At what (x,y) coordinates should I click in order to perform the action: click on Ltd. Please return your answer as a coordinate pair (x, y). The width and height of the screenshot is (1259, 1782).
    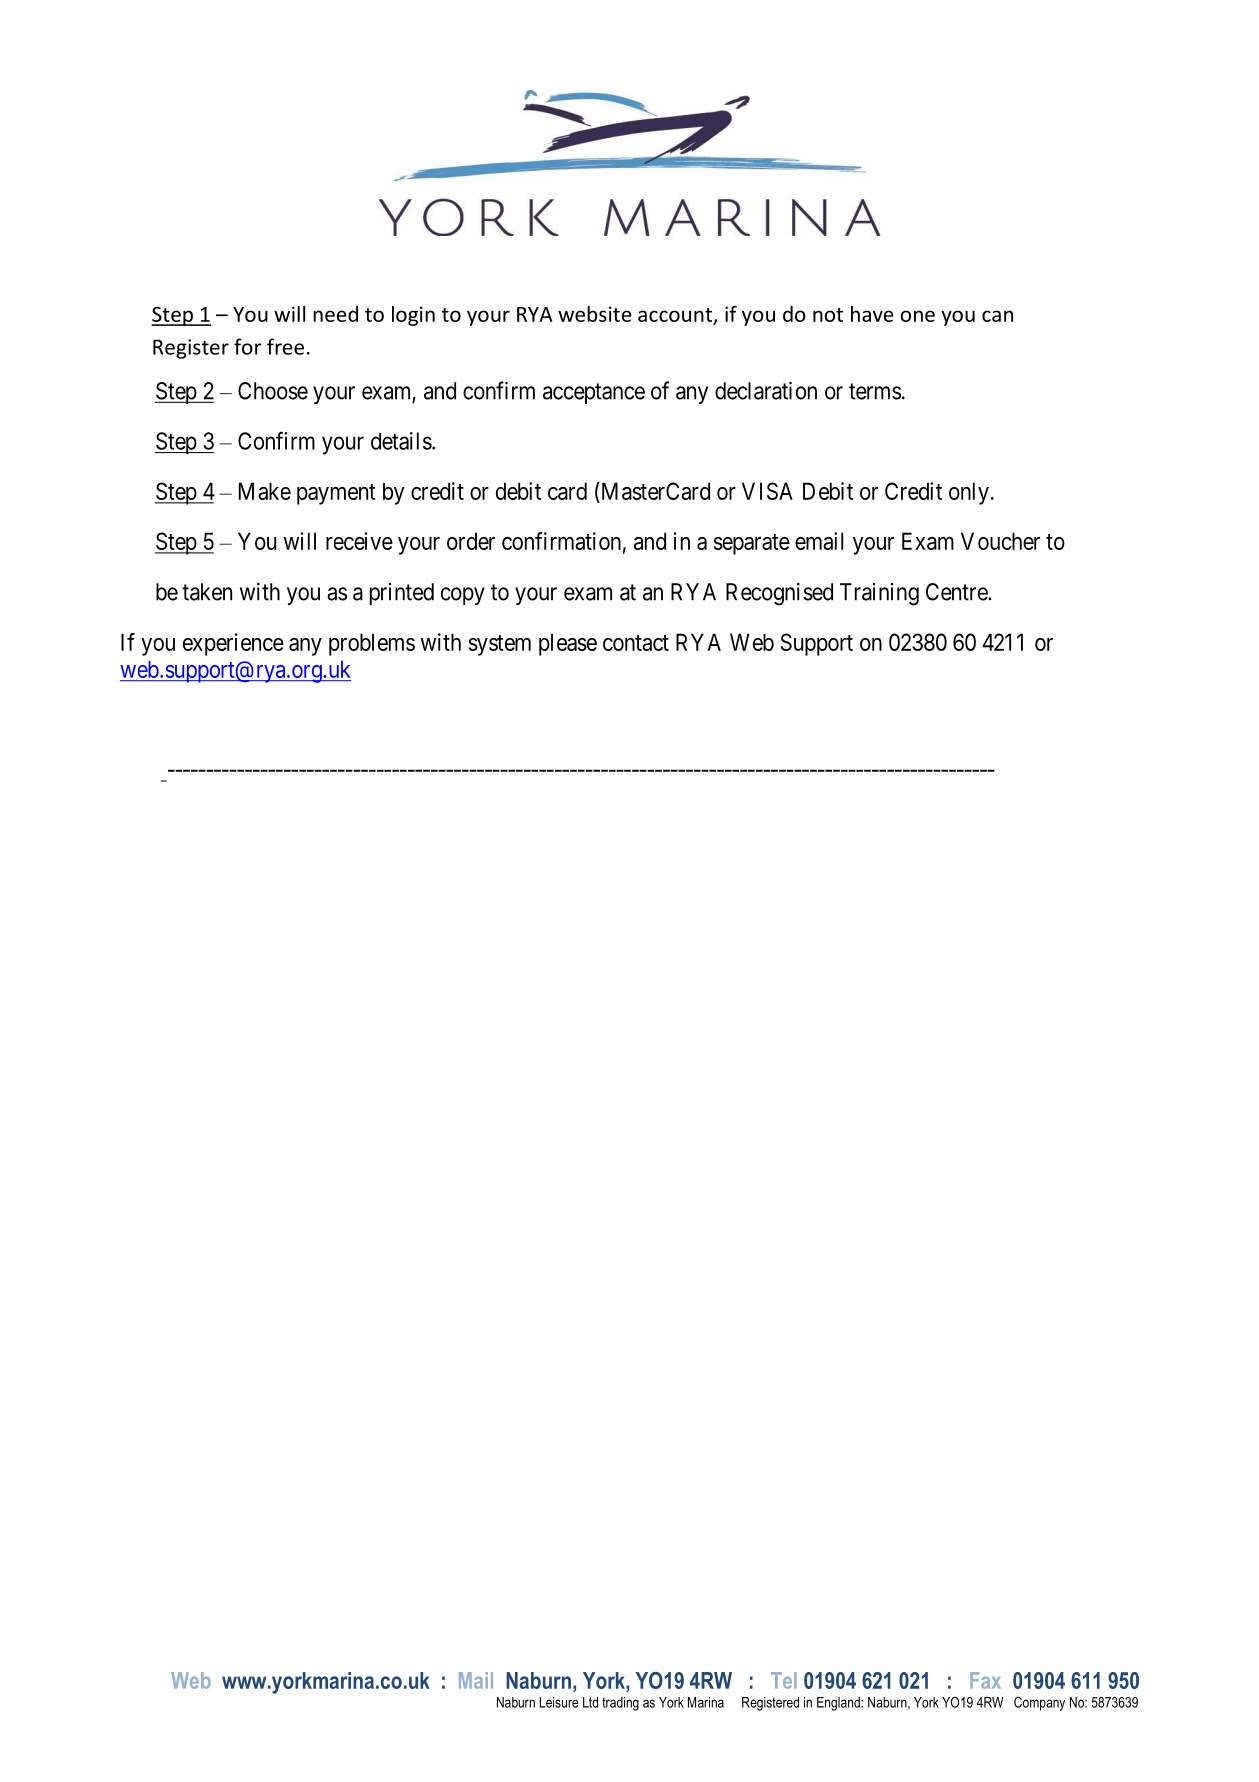
    Looking at the image, I should click on (590, 1702).
